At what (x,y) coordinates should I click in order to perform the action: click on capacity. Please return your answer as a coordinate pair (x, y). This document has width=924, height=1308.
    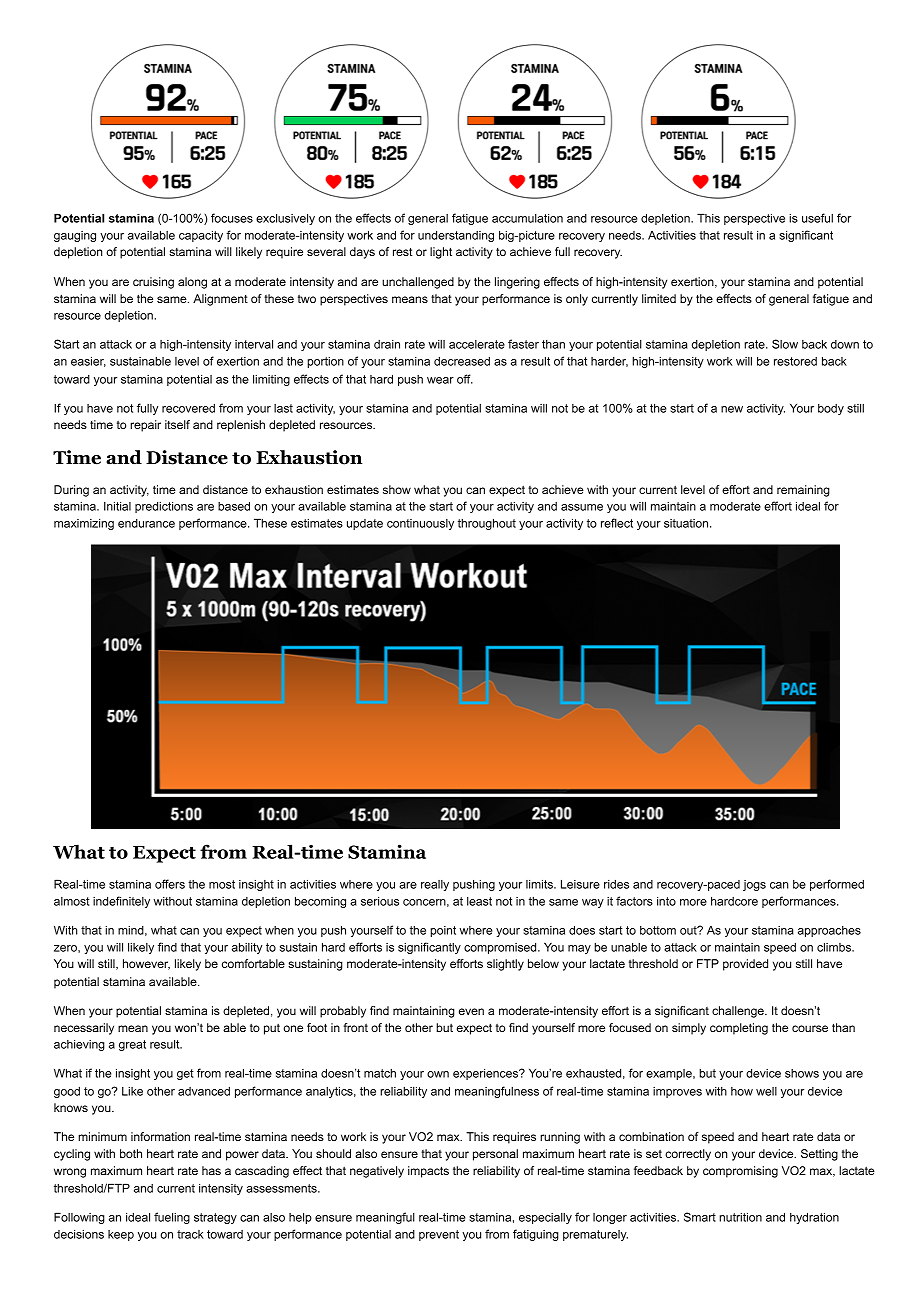
    Looking at the image, I should click on (201, 236).
